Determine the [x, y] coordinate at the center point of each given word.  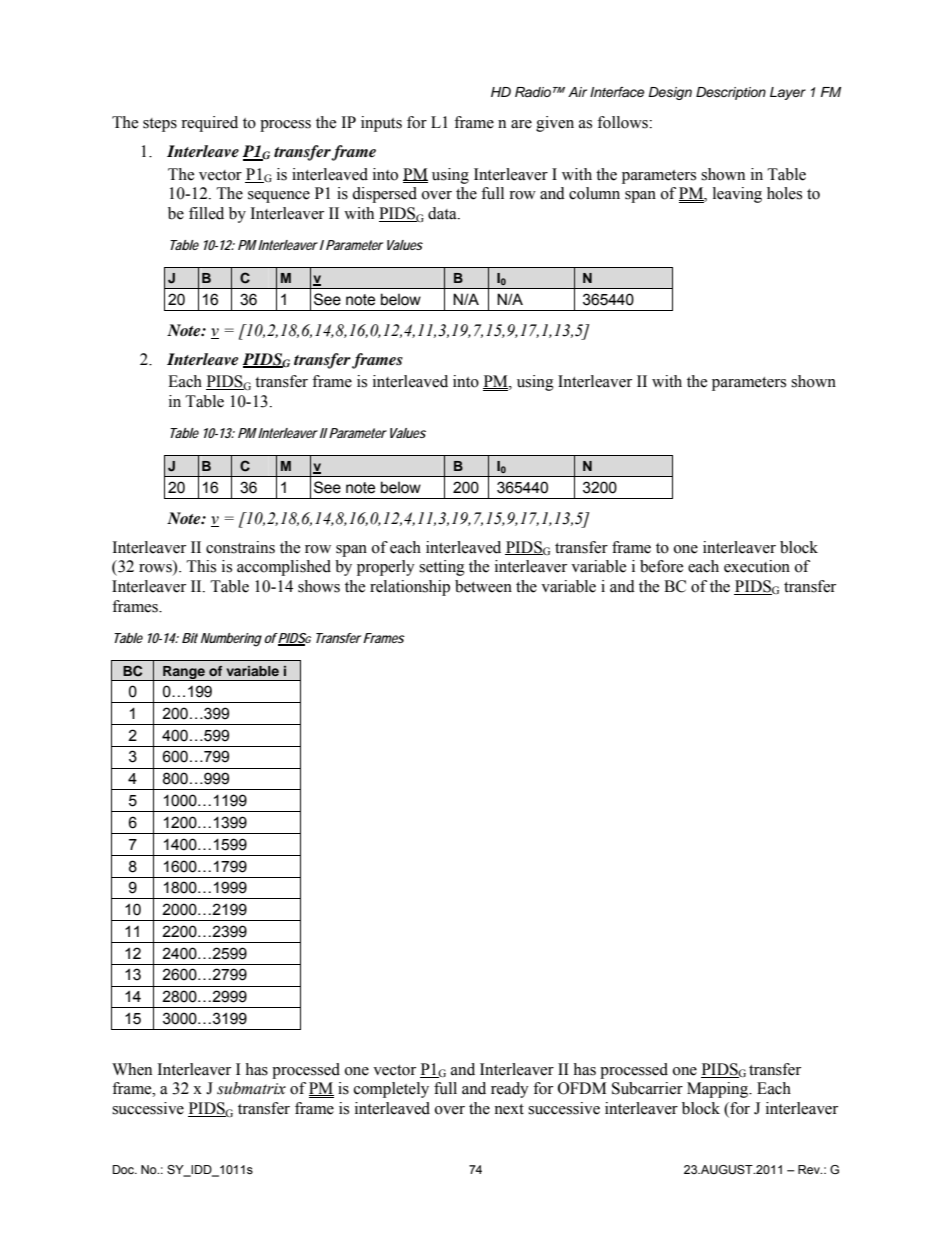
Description [731, 93]
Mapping [719, 1090]
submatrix [251, 1088]
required [209, 124]
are [521, 124]
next [509, 1109]
